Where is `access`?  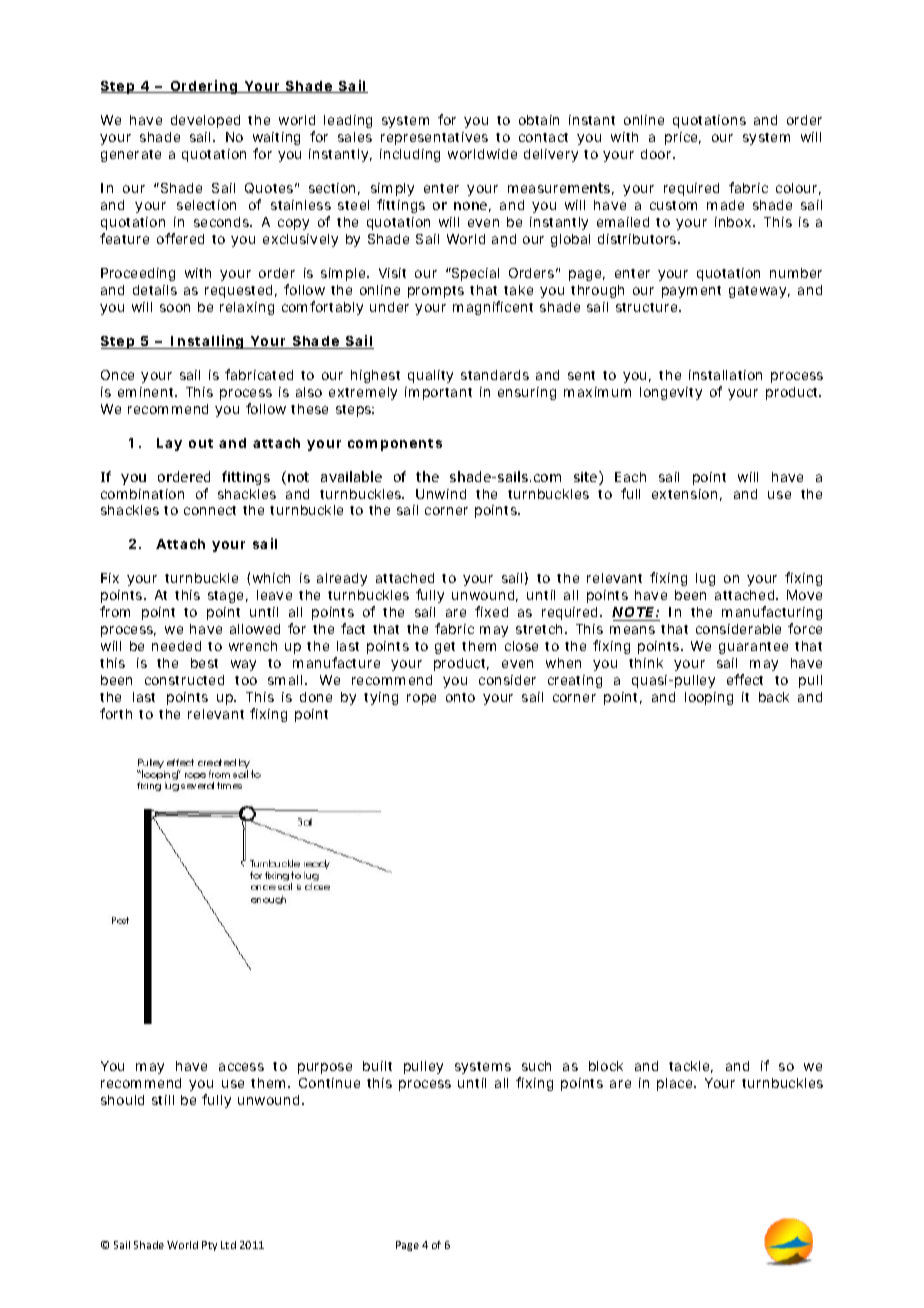
access is located at coordinates (241, 1067).
